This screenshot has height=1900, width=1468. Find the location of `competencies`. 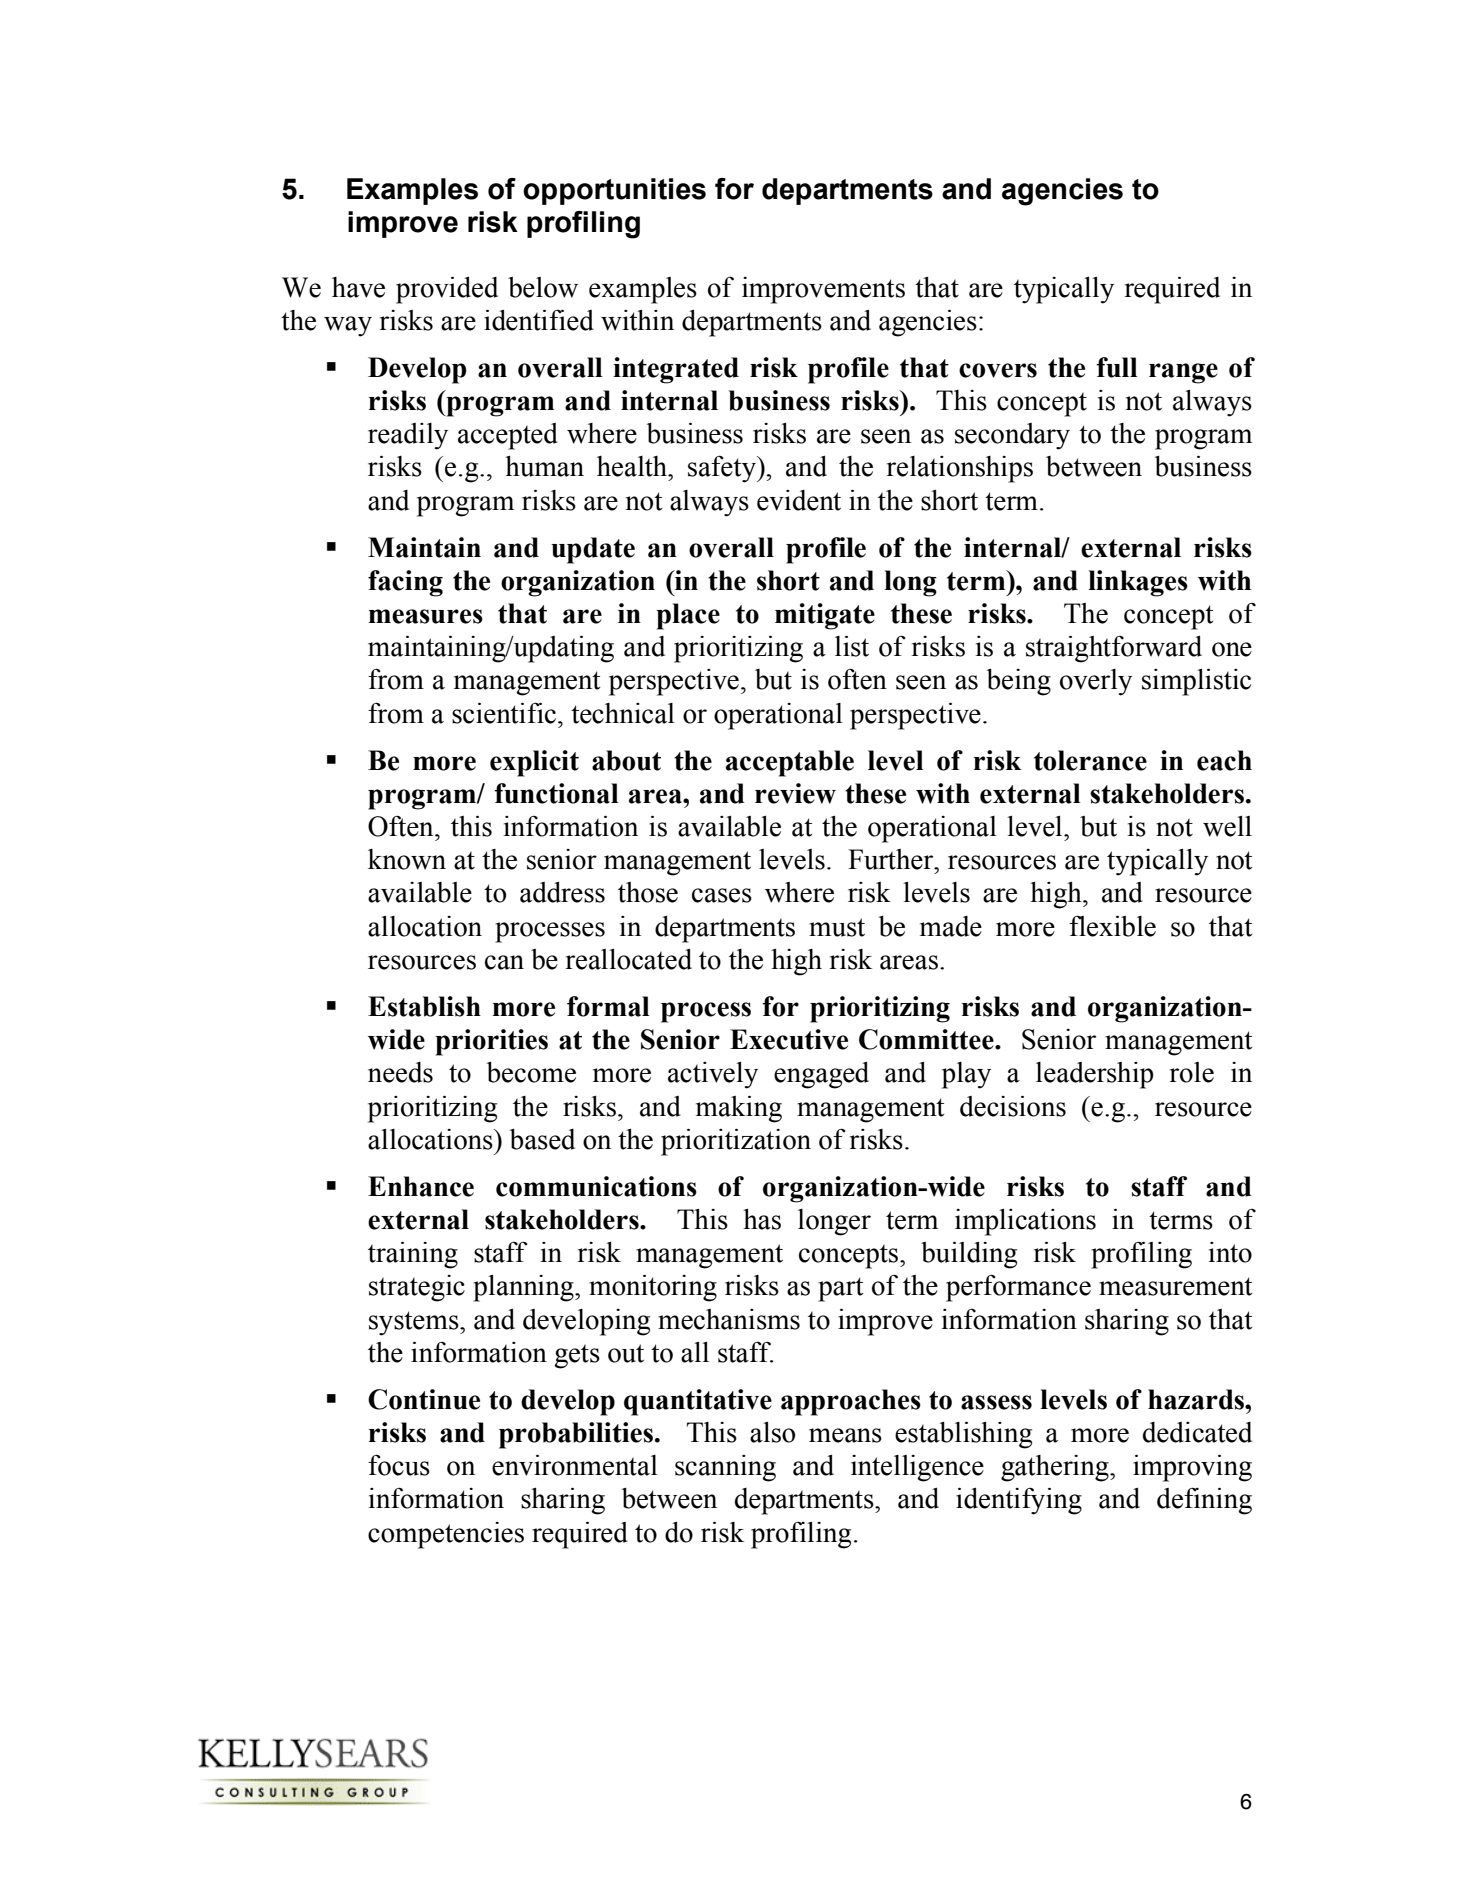

competencies is located at coordinates (446, 1535).
